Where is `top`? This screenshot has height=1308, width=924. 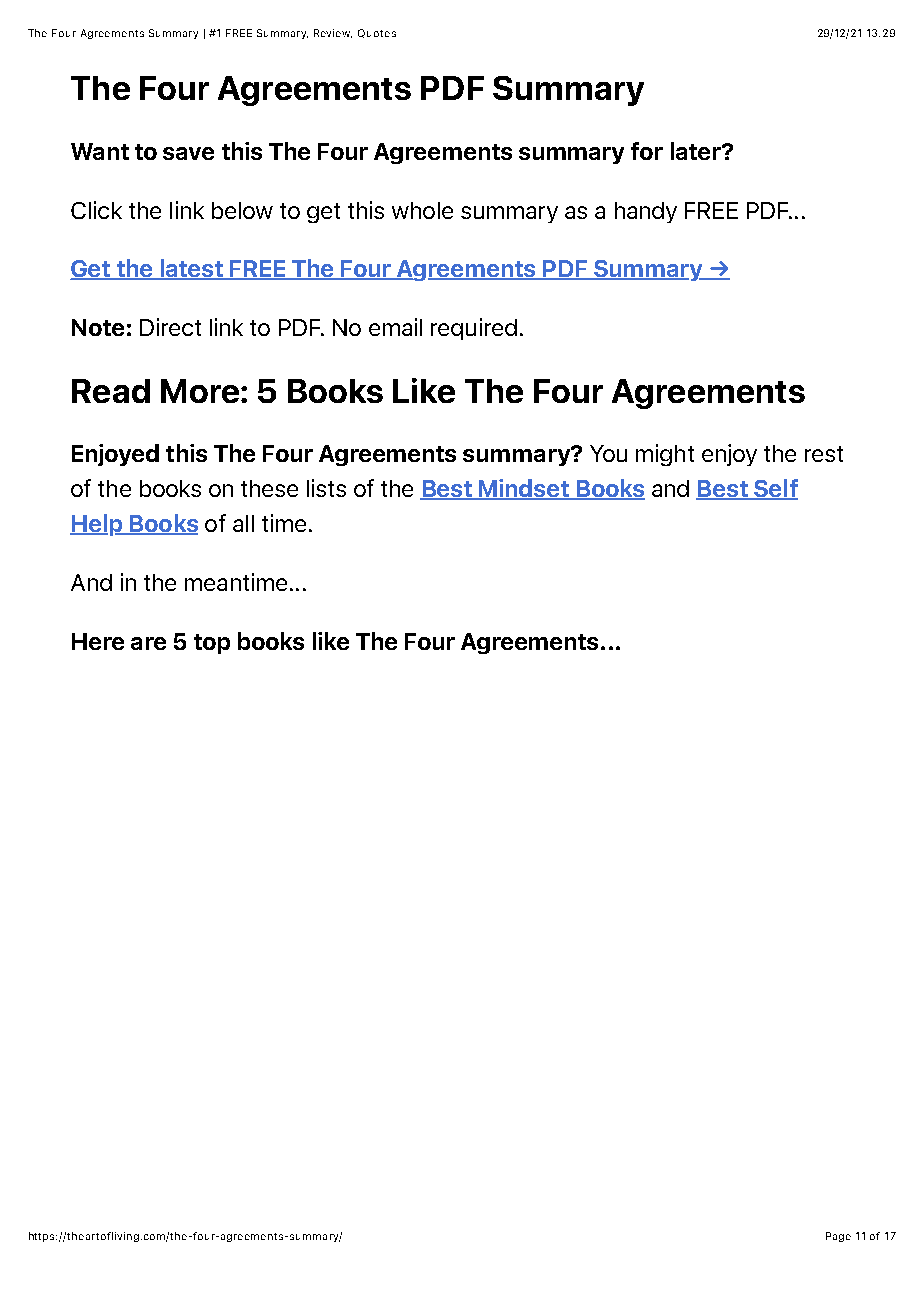
top is located at coordinates (212, 644).
